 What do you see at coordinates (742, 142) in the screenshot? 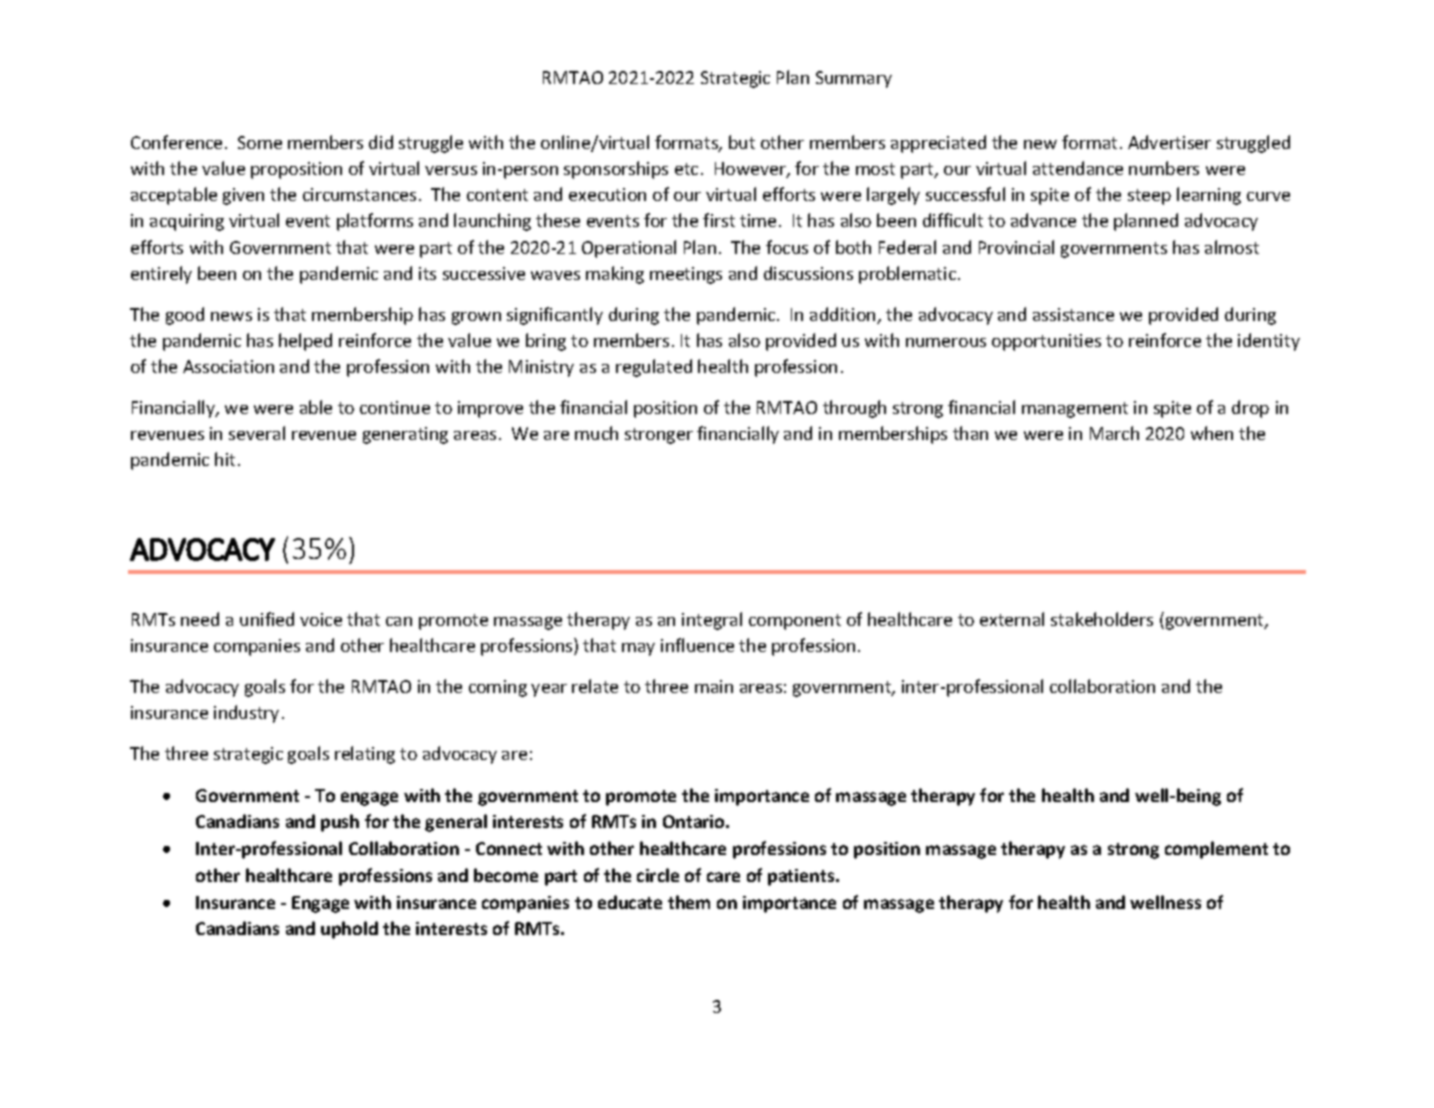
I see `but` at bounding box center [742, 142].
